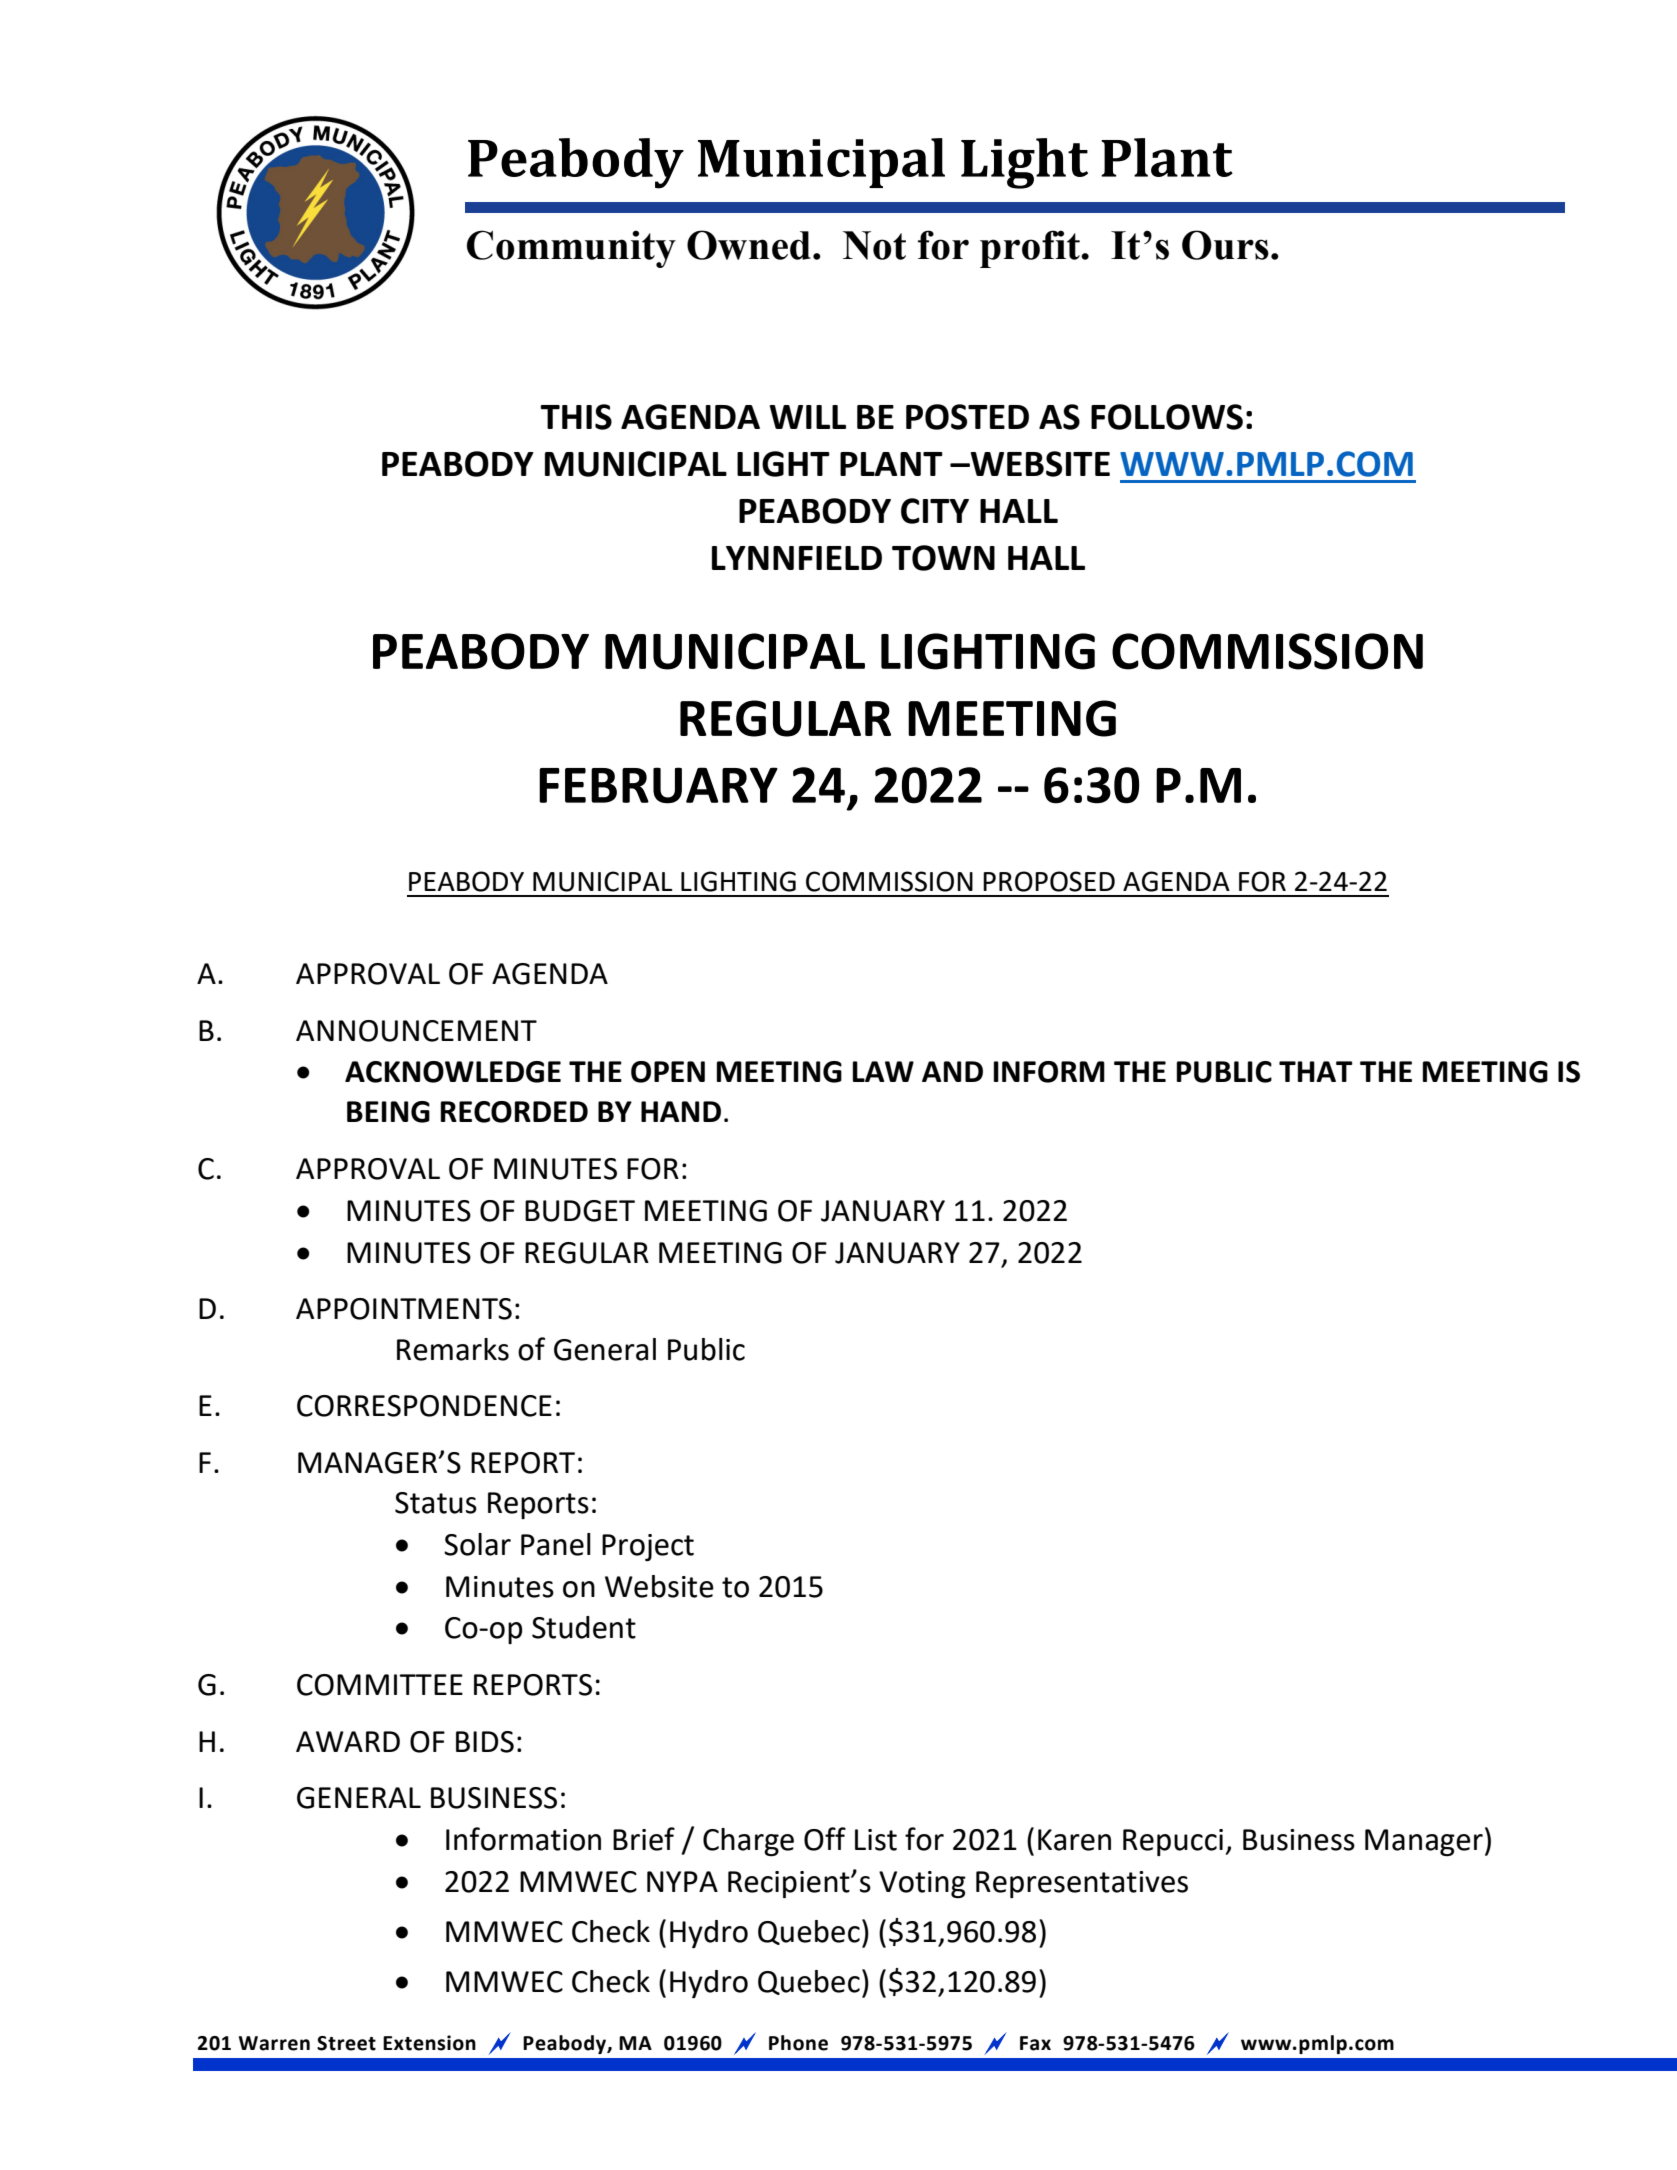 This screenshot has height=2170, width=1677. What do you see at coordinates (388, 1112) in the screenshot?
I see `BEING` at bounding box center [388, 1112].
